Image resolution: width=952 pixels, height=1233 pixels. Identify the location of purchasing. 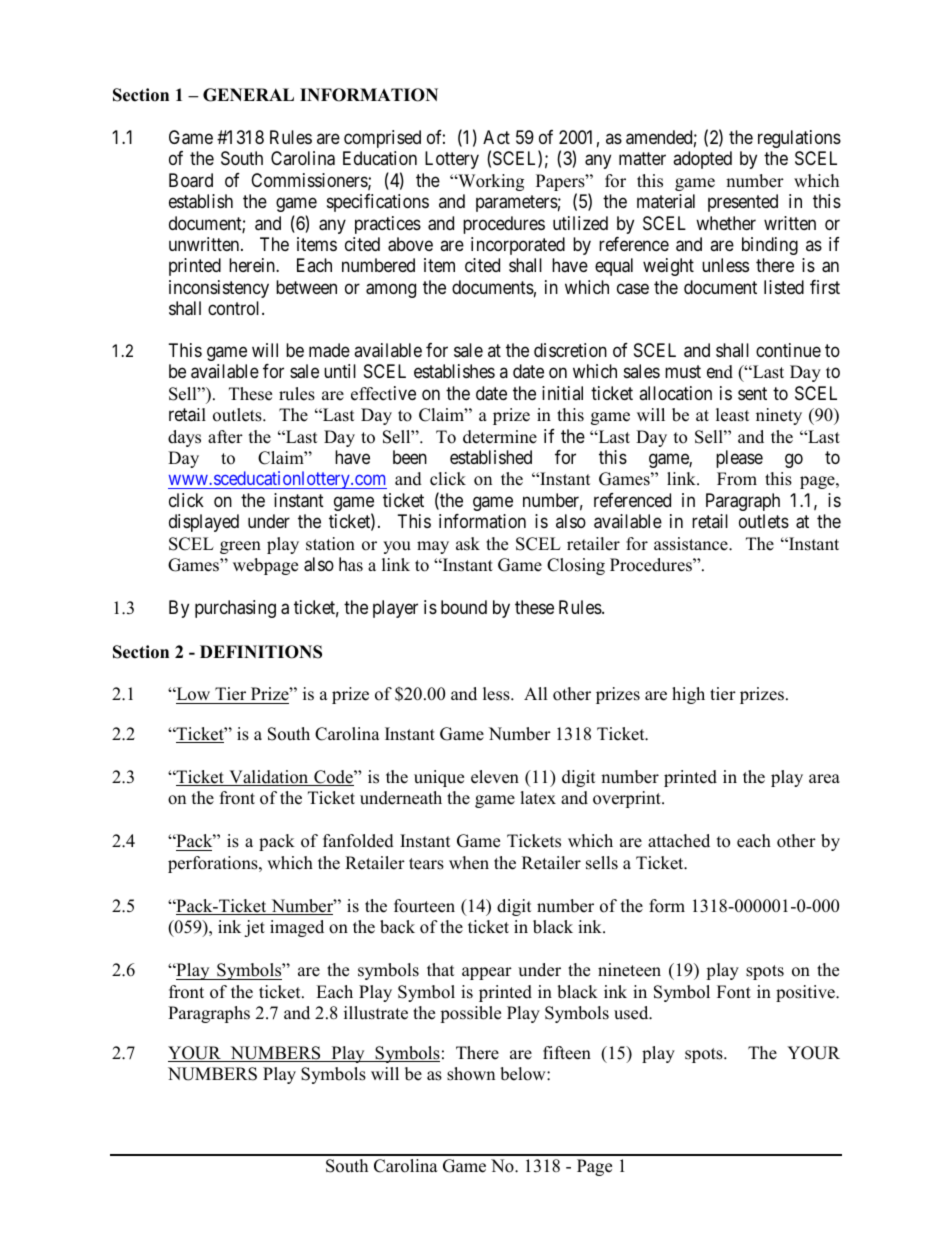
(235, 609).
